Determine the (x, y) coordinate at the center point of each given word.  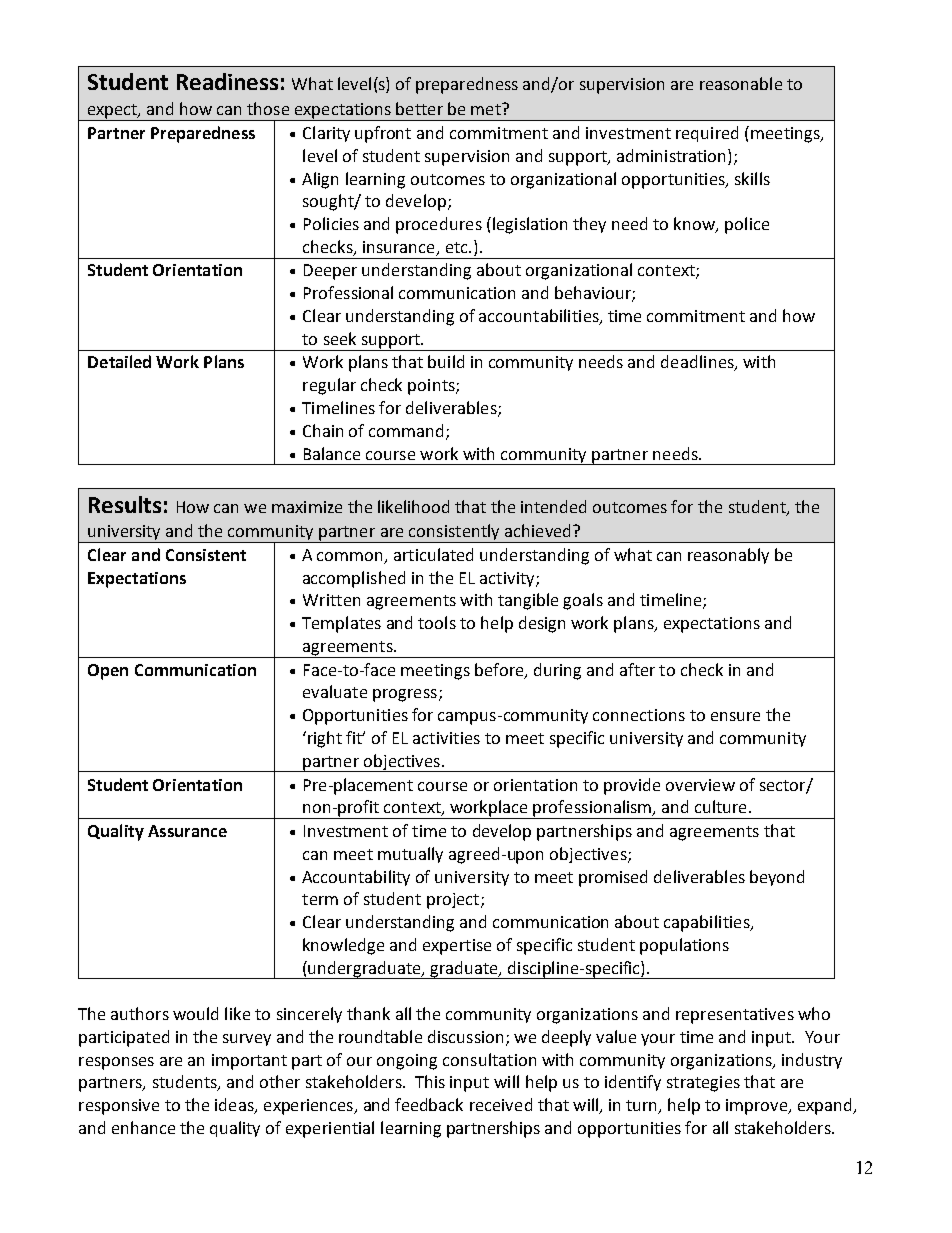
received (501, 1104)
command (406, 430)
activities (446, 738)
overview (700, 785)
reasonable (741, 83)
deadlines (698, 363)
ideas (235, 1106)
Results (125, 504)
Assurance (187, 831)
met (487, 109)
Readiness (227, 81)
